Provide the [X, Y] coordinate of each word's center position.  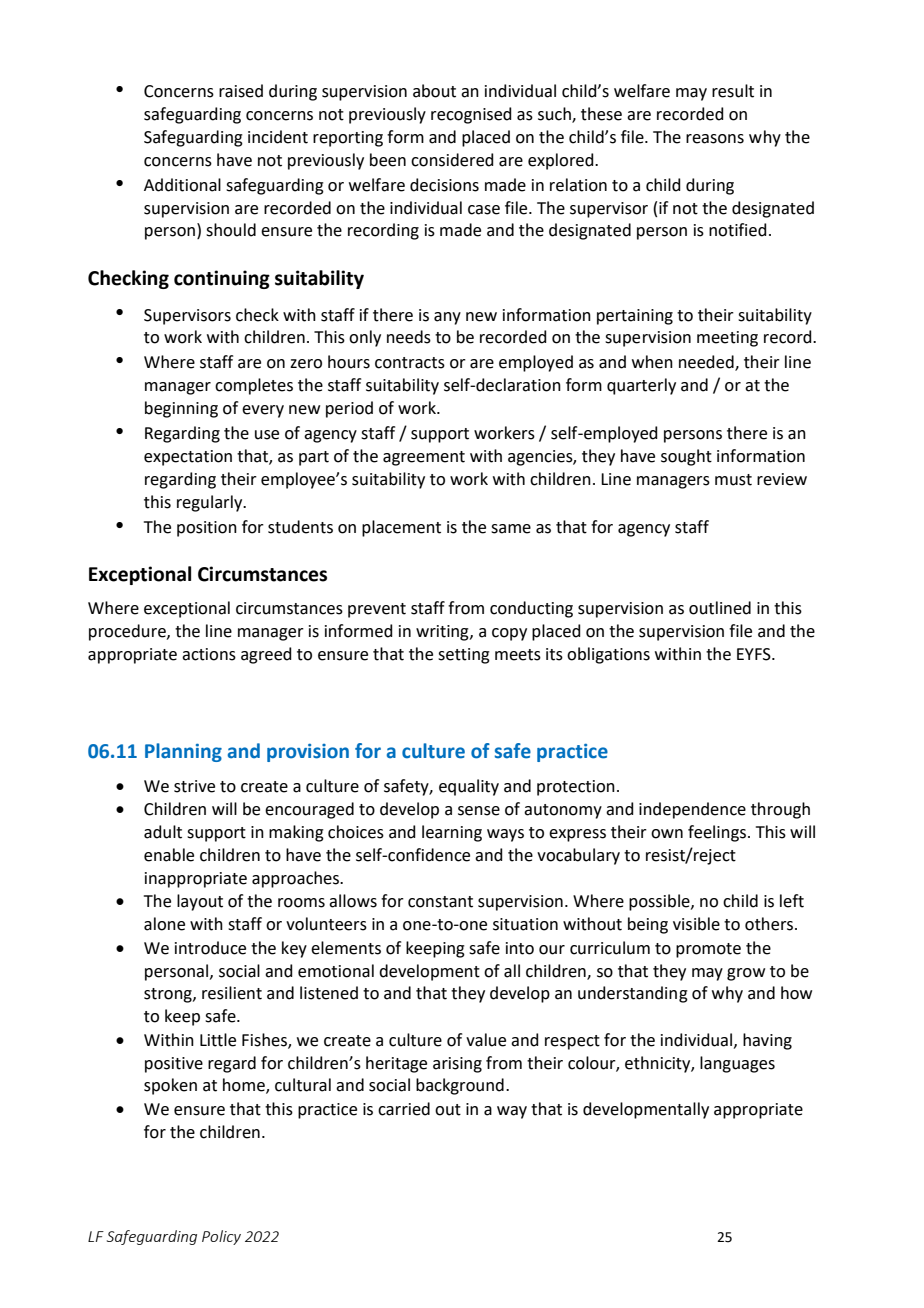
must [733, 480]
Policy [221, 1237]
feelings [718, 833]
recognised [471, 115]
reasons [715, 139]
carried [404, 1109]
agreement [424, 458]
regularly [211, 503]
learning [452, 833]
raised [241, 91]
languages [737, 1064]
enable [169, 855]
